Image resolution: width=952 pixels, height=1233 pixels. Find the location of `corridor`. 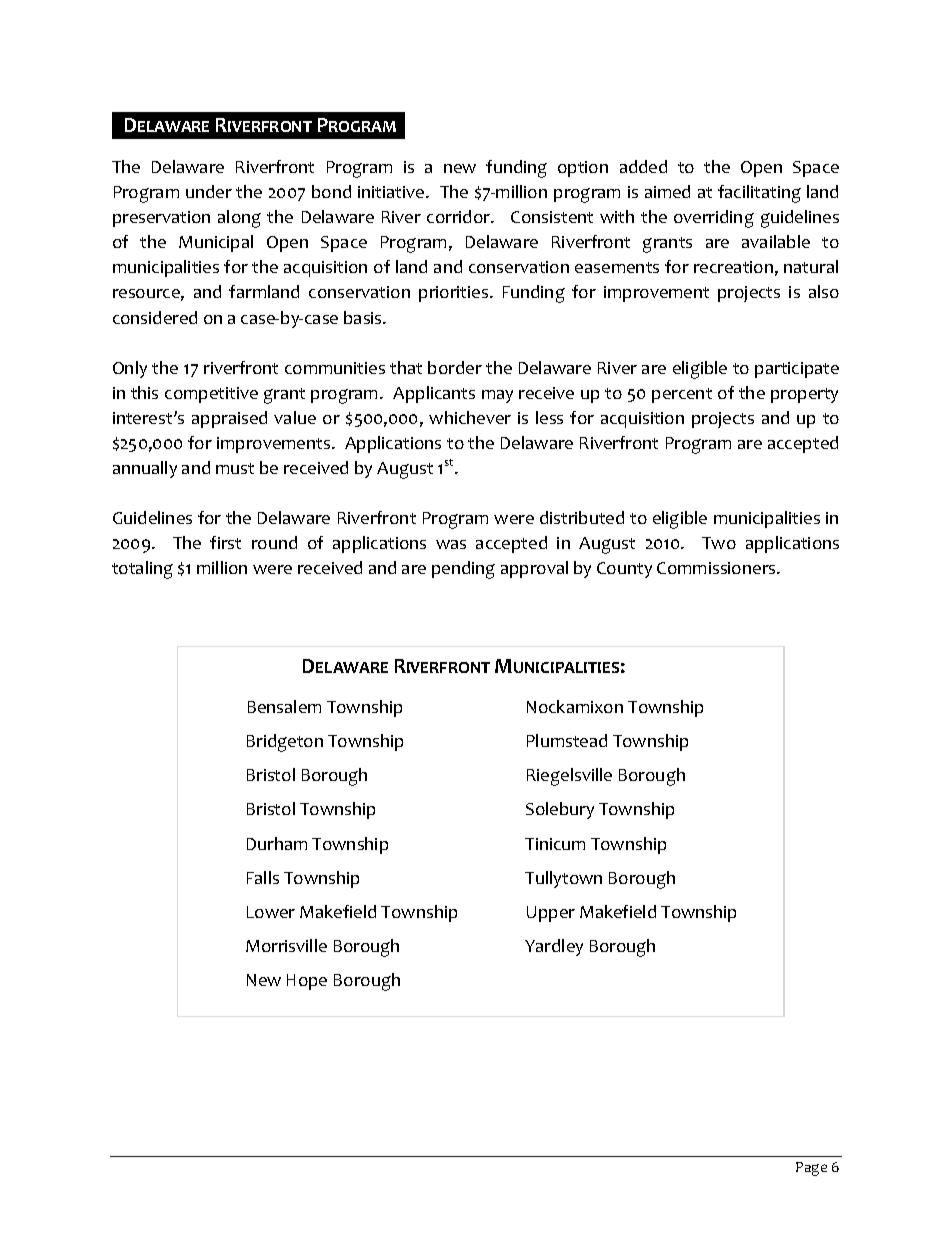

corridor is located at coordinates (460, 216).
